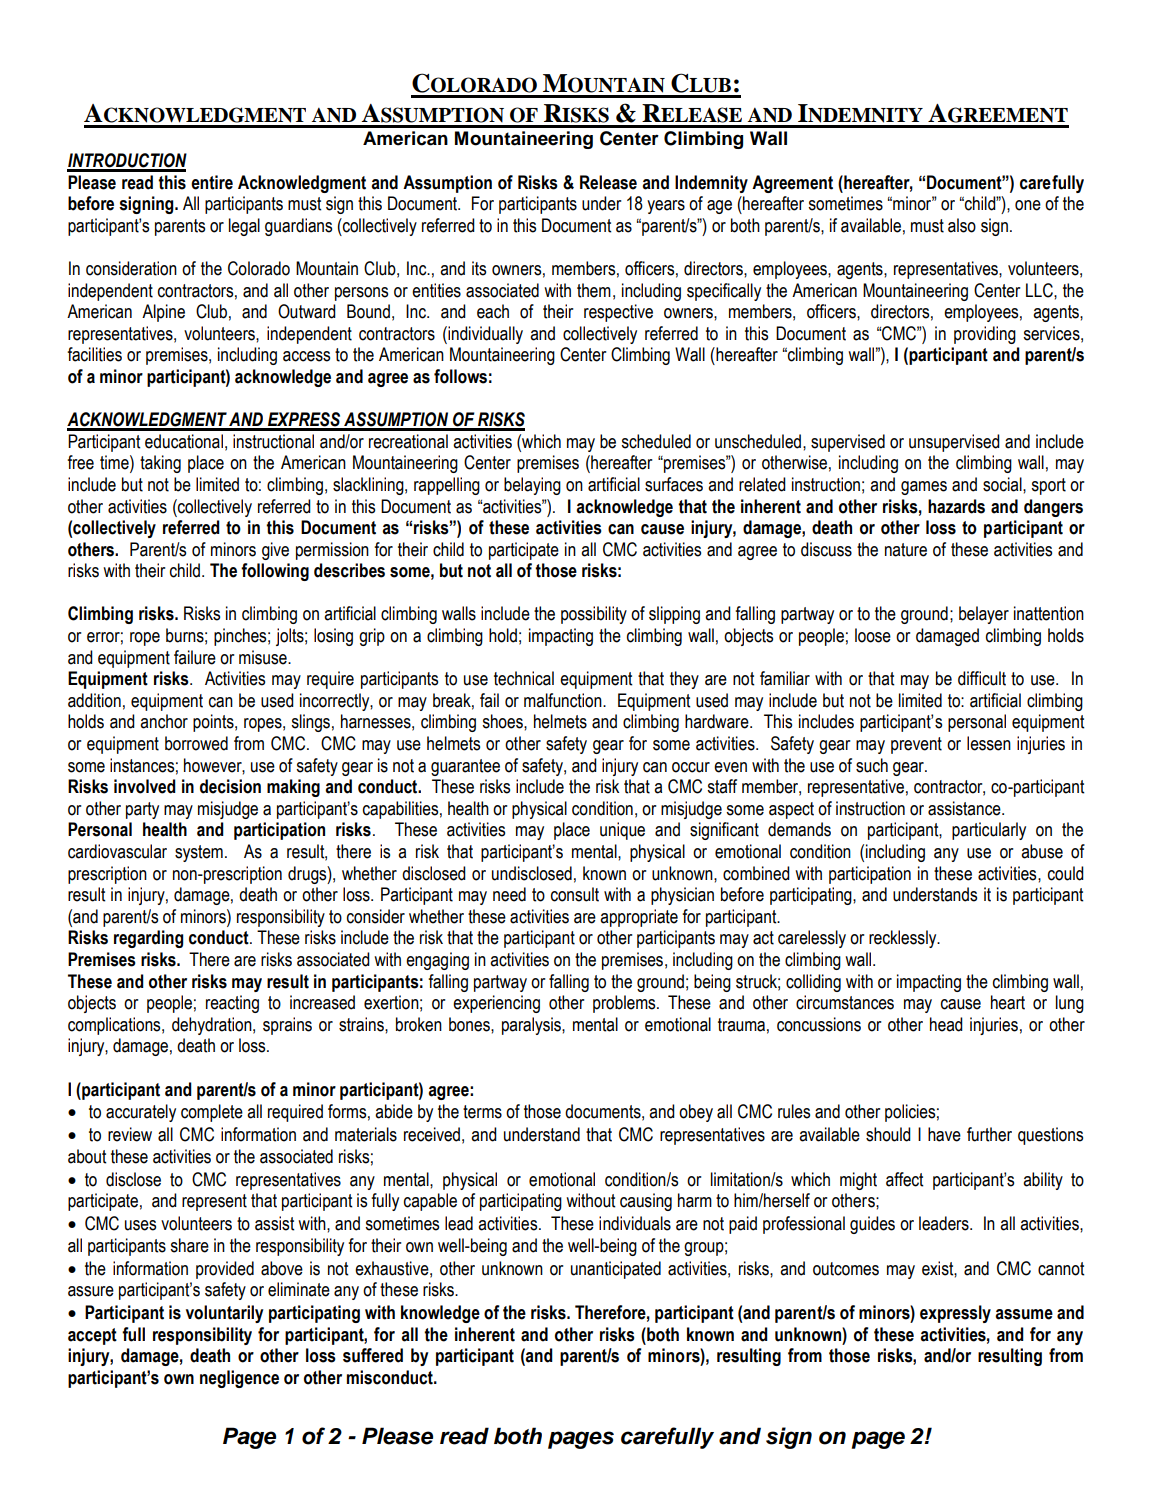 This image has height=1490, width=1152. What do you see at coordinates (962, 225) in the image?
I see `also` at bounding box center [962, 225].
